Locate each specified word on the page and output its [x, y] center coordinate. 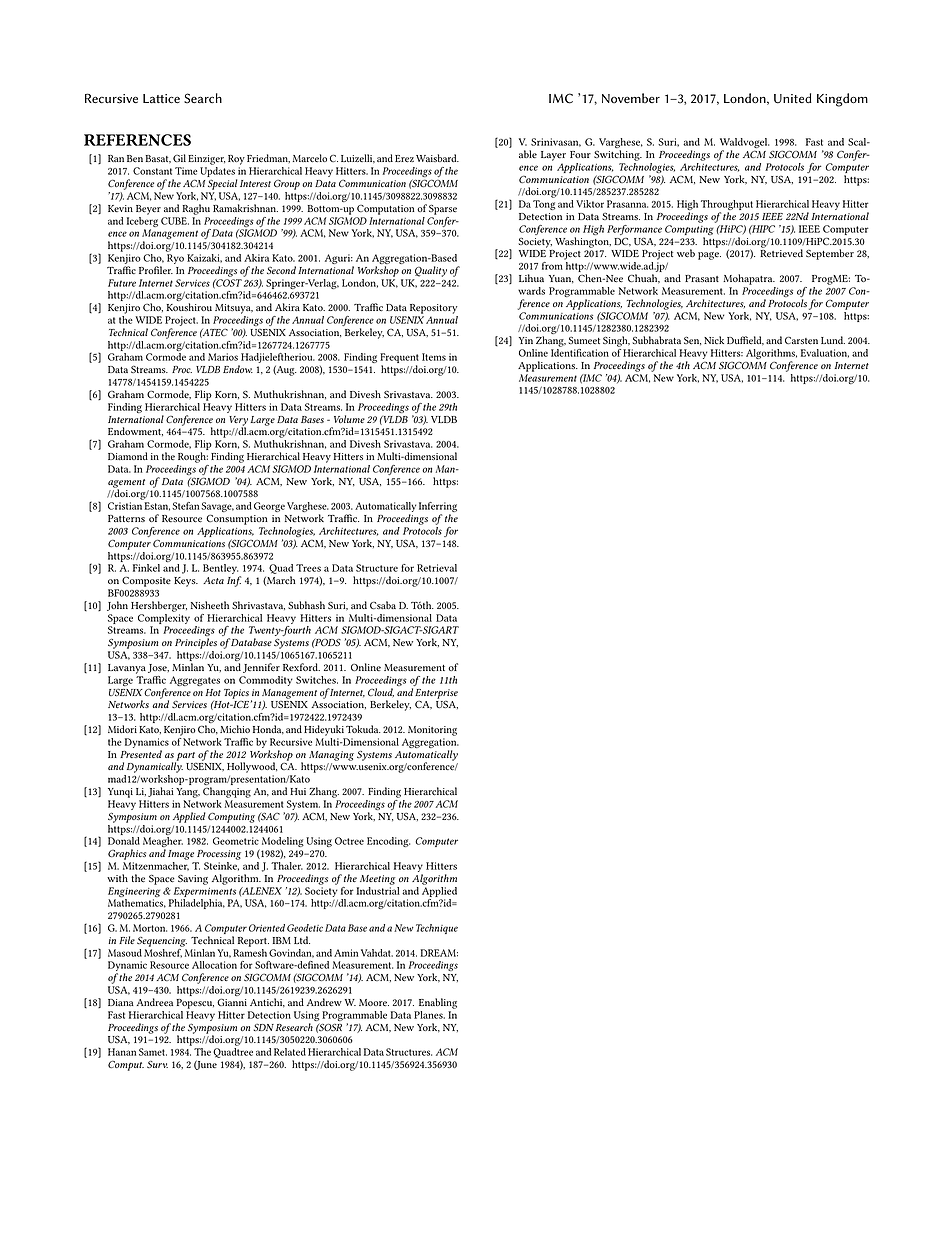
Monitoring [432, 731]
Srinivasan [556, 142]
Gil [179, 158]
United [793, 98]
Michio [235, 729]
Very [238, 422]
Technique [437, 929]
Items [434, 357]
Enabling [438, 1003]
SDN [263, 1027]
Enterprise [436, 694]
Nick [714, 340]
